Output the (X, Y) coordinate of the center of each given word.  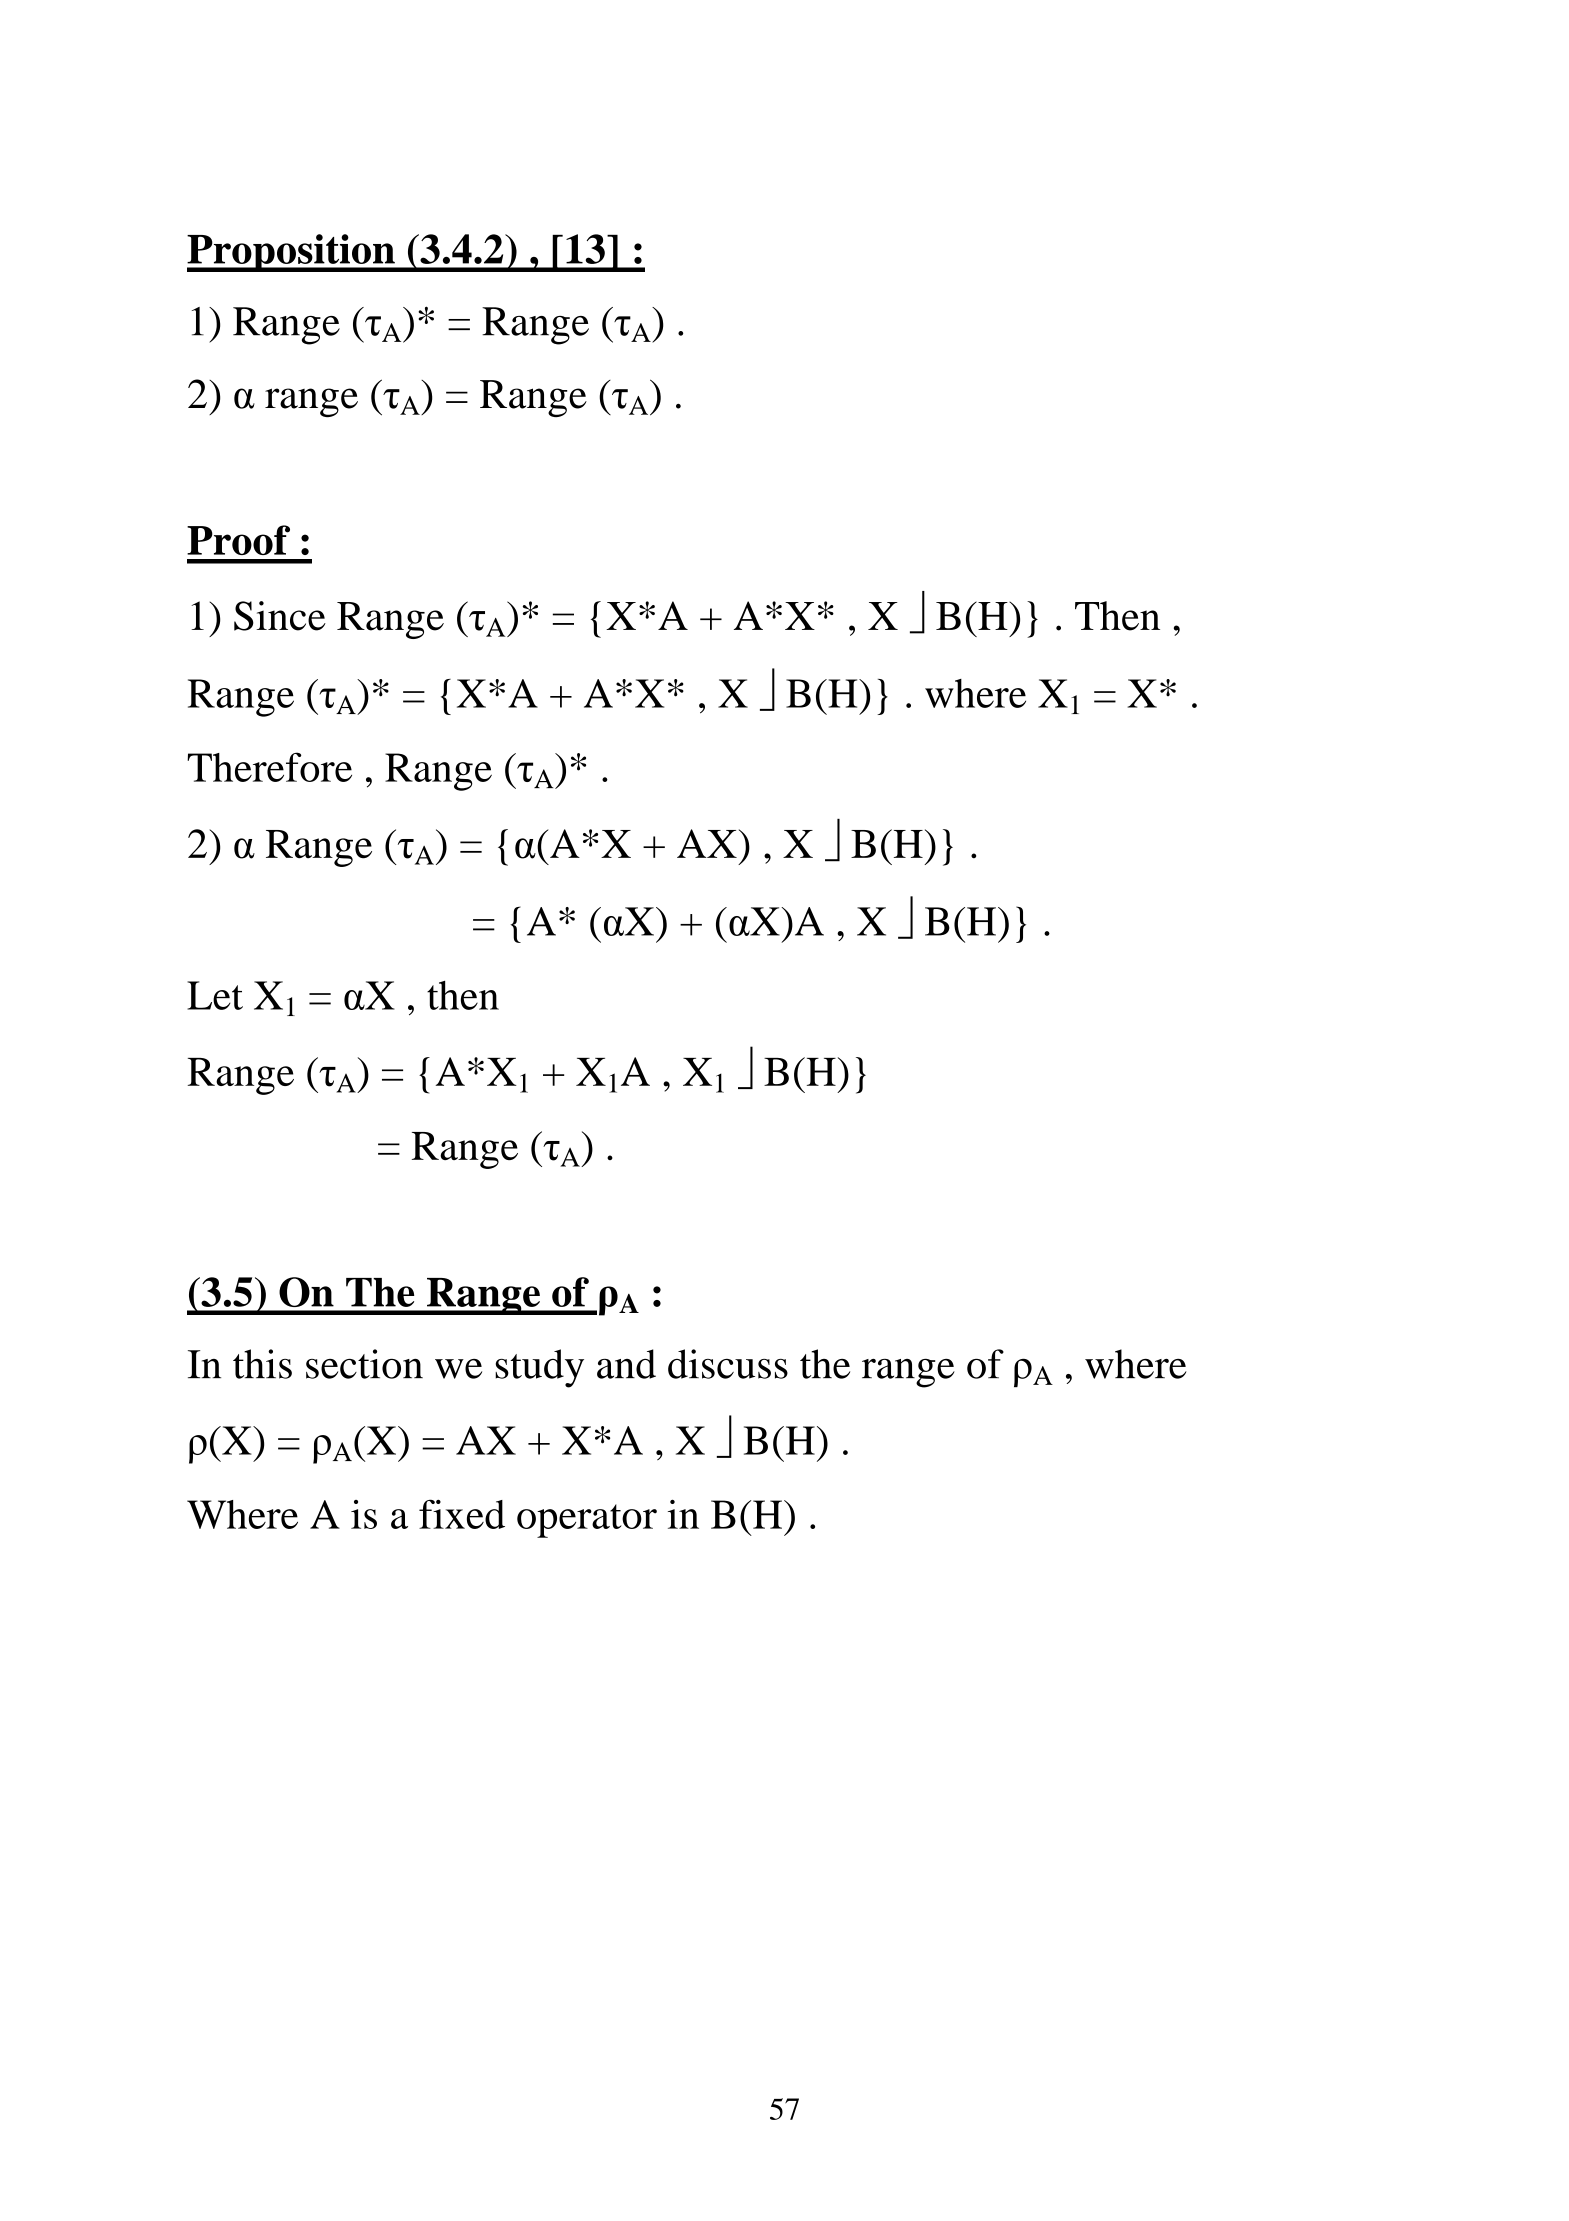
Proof (238, 540)
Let (215, 995)
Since (280, 616)
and (626, 1364)
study (539, 1368)
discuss (728, 1364)
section (364, 1364)
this (262, 1364)
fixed (462, 1514)
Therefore (269, 767)
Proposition (292, 253)
